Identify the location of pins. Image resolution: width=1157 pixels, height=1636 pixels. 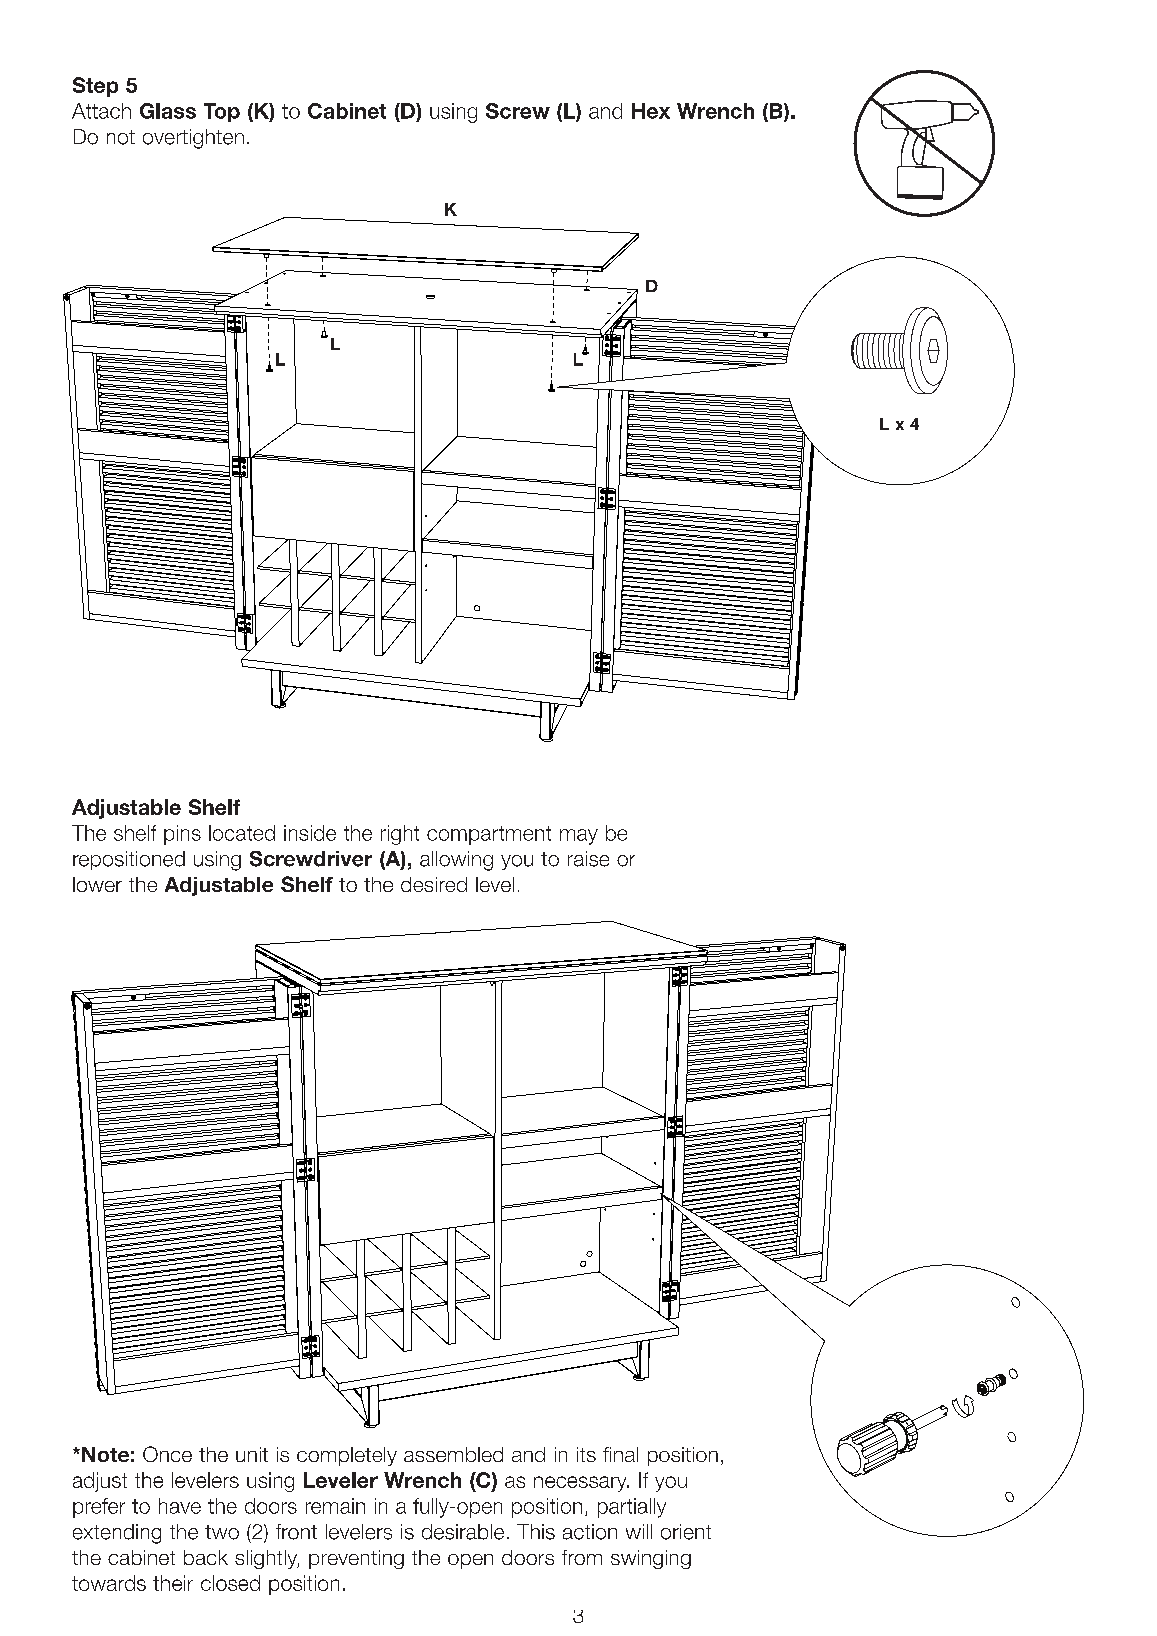
(182, 835).
